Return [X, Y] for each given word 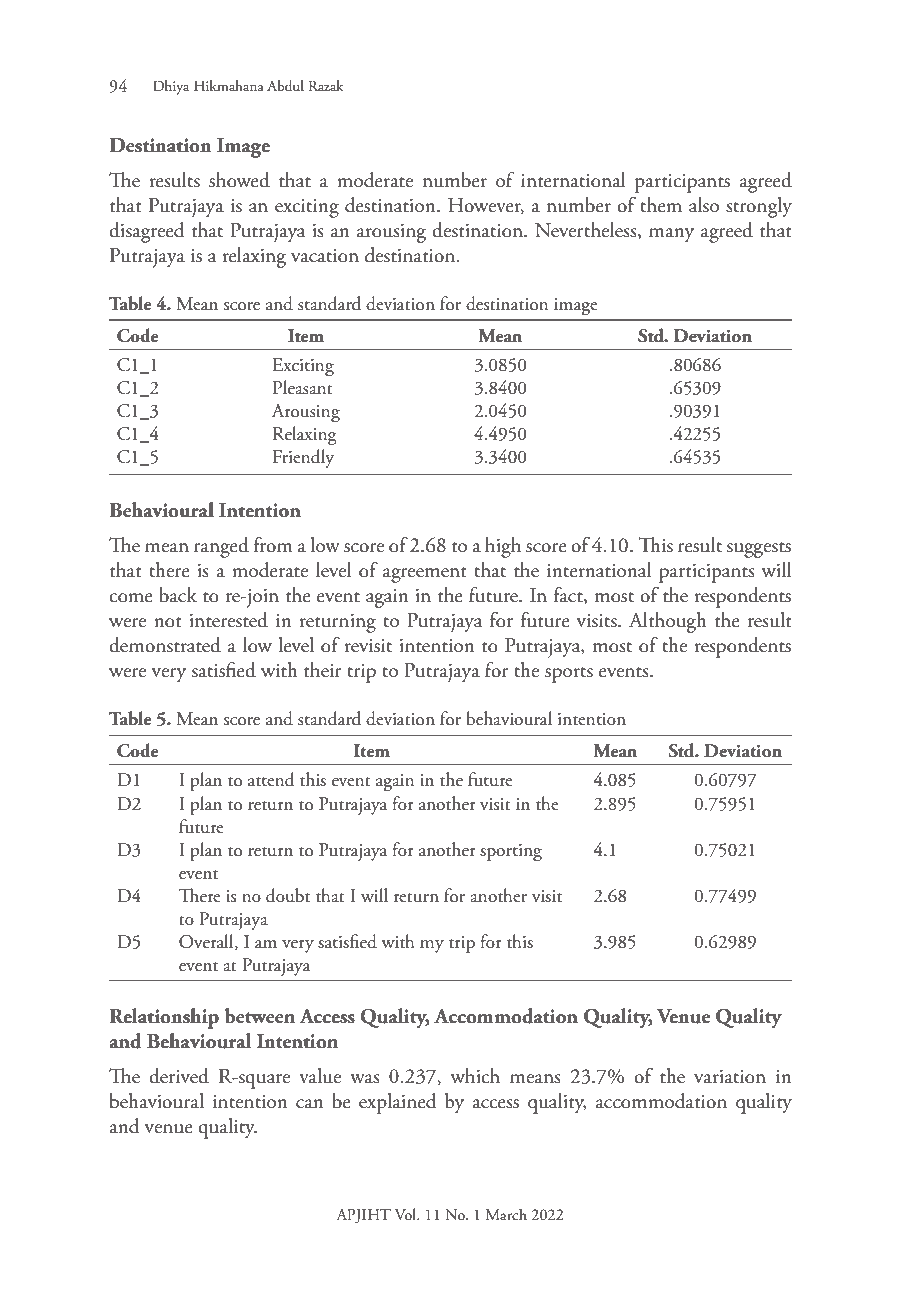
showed [239, 180]
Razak [326, 85]
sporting [511, 852]
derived [179, 1076]
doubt [288, 895]
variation [730, 1077]
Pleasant [303, 387]
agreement [424, 575]
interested [228, 620]
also [704, 205]
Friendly [303, 458]
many [671, 235]
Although [668, 622]
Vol [407, 1214]
